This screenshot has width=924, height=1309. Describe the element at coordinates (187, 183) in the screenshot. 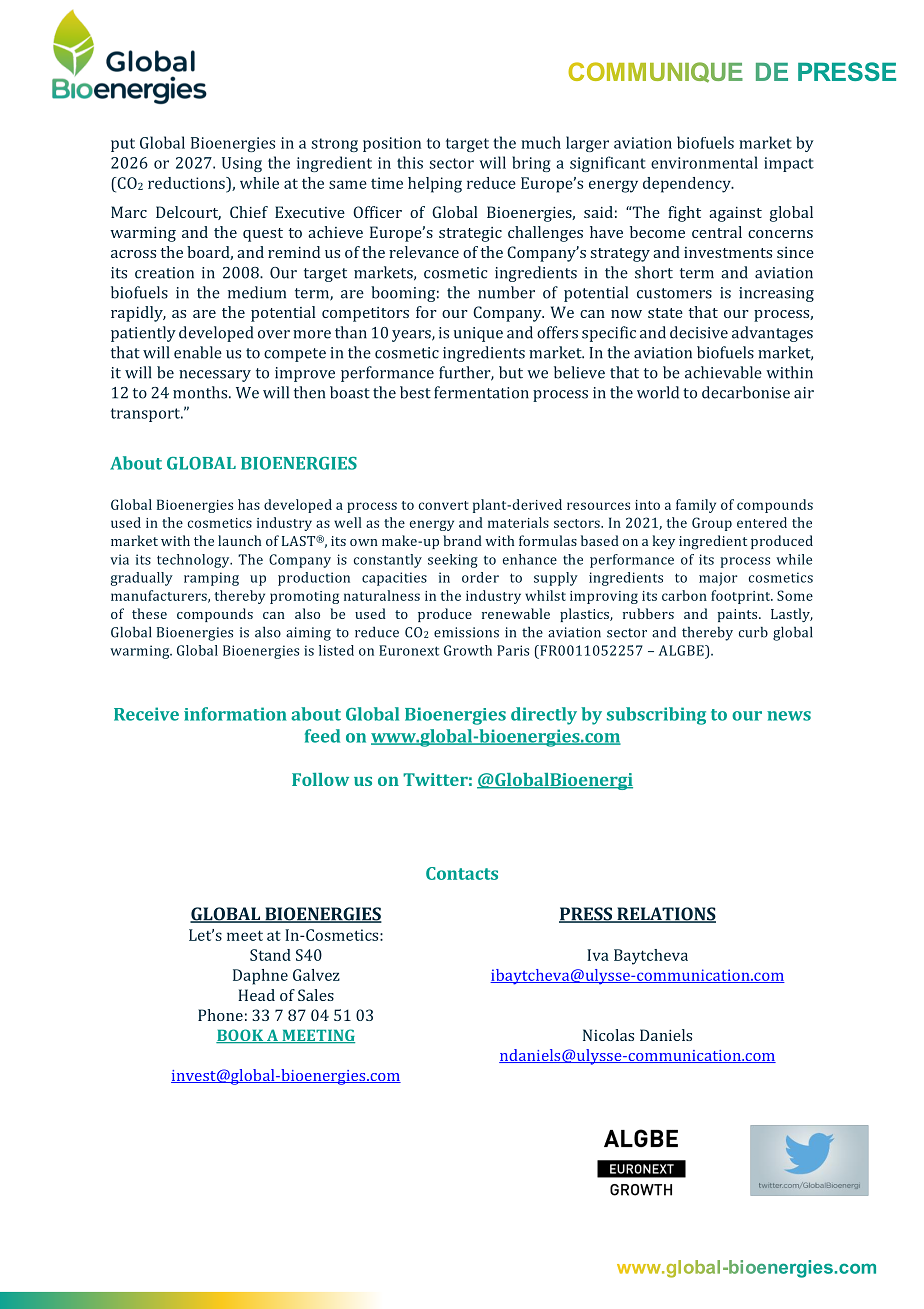

I see `reductions` at that location.
